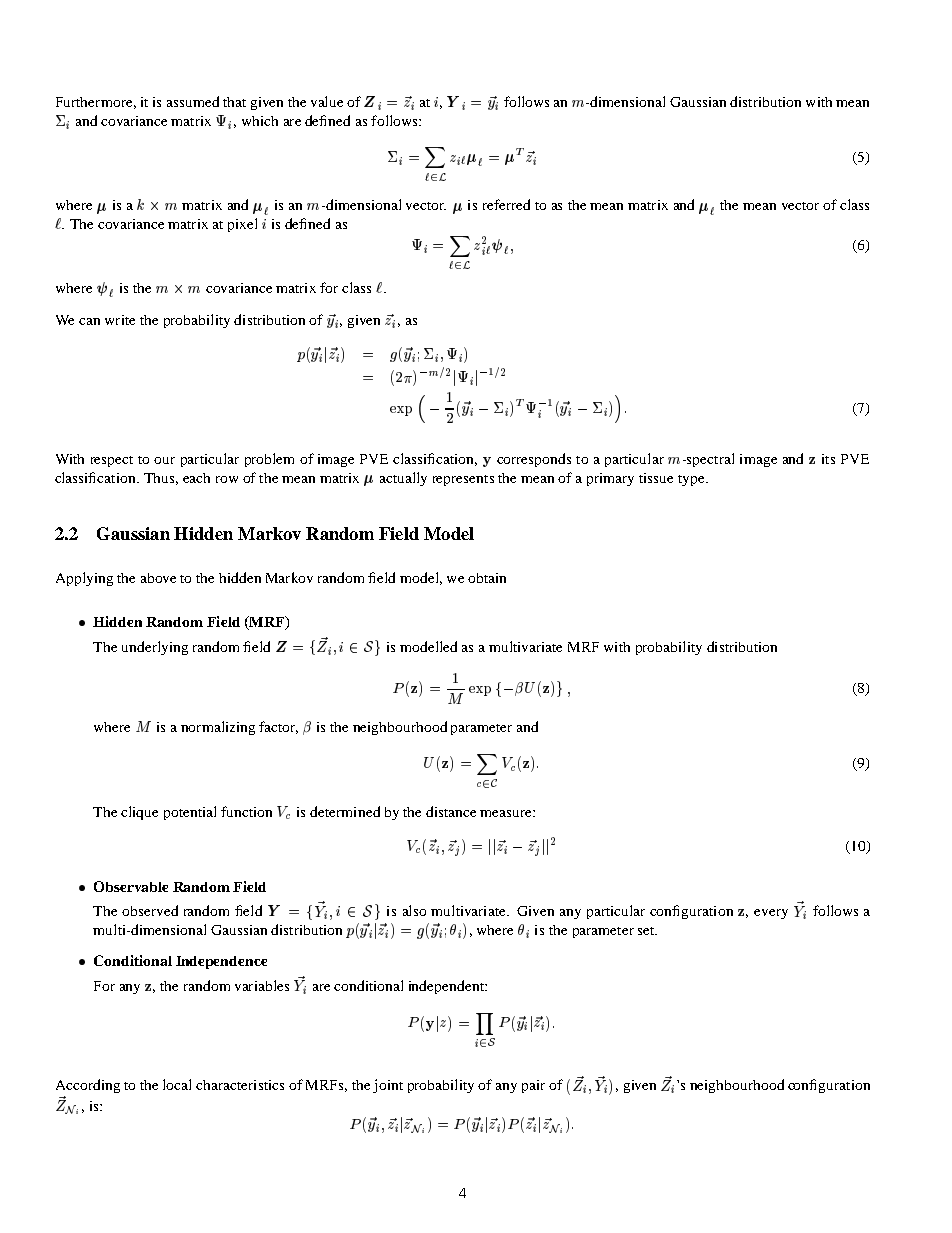 The width and height of the page is (952, 1233). I want to click on every, so click(771, 914).
